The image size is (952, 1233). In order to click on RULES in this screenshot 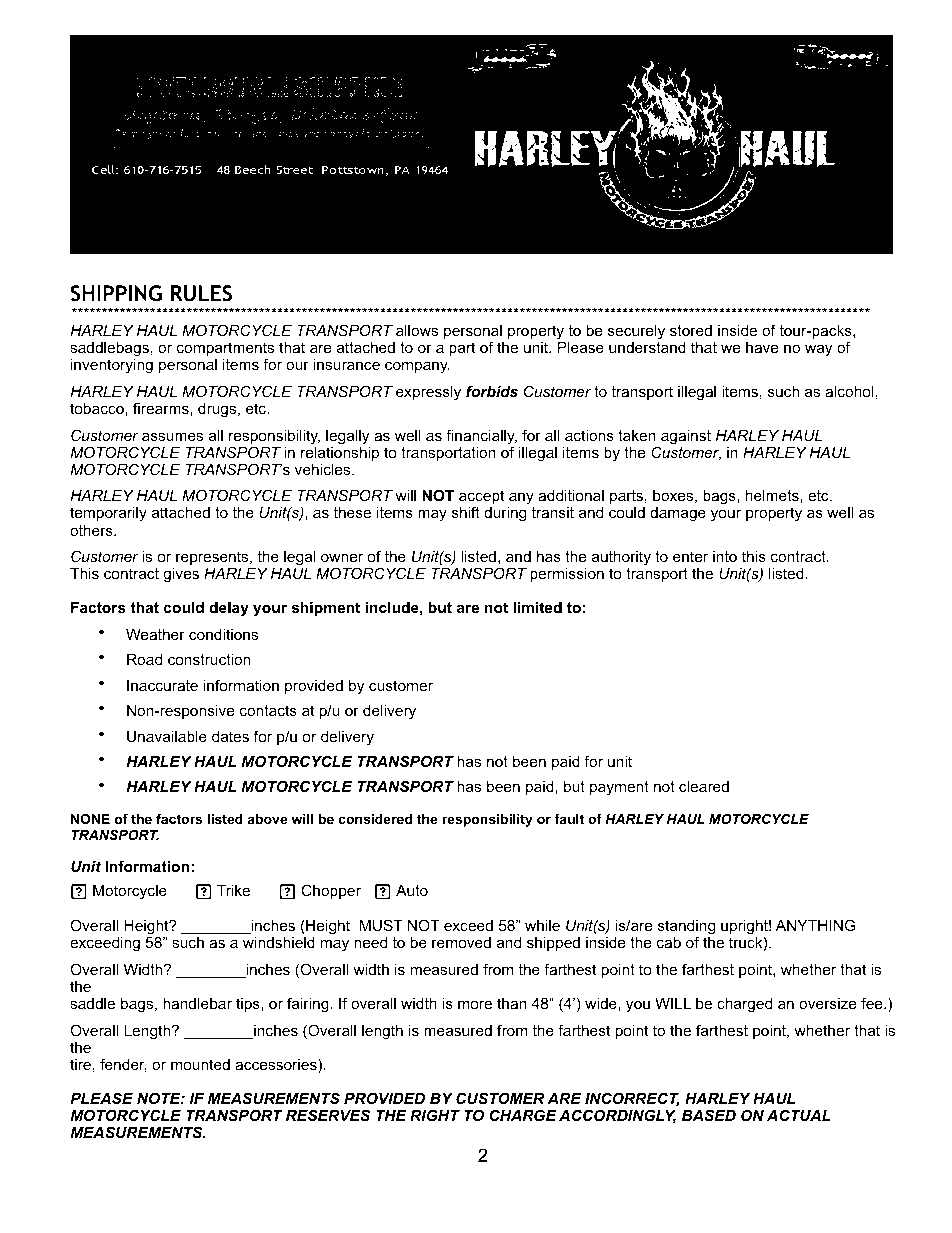, I will do `click(201, 293)`.
